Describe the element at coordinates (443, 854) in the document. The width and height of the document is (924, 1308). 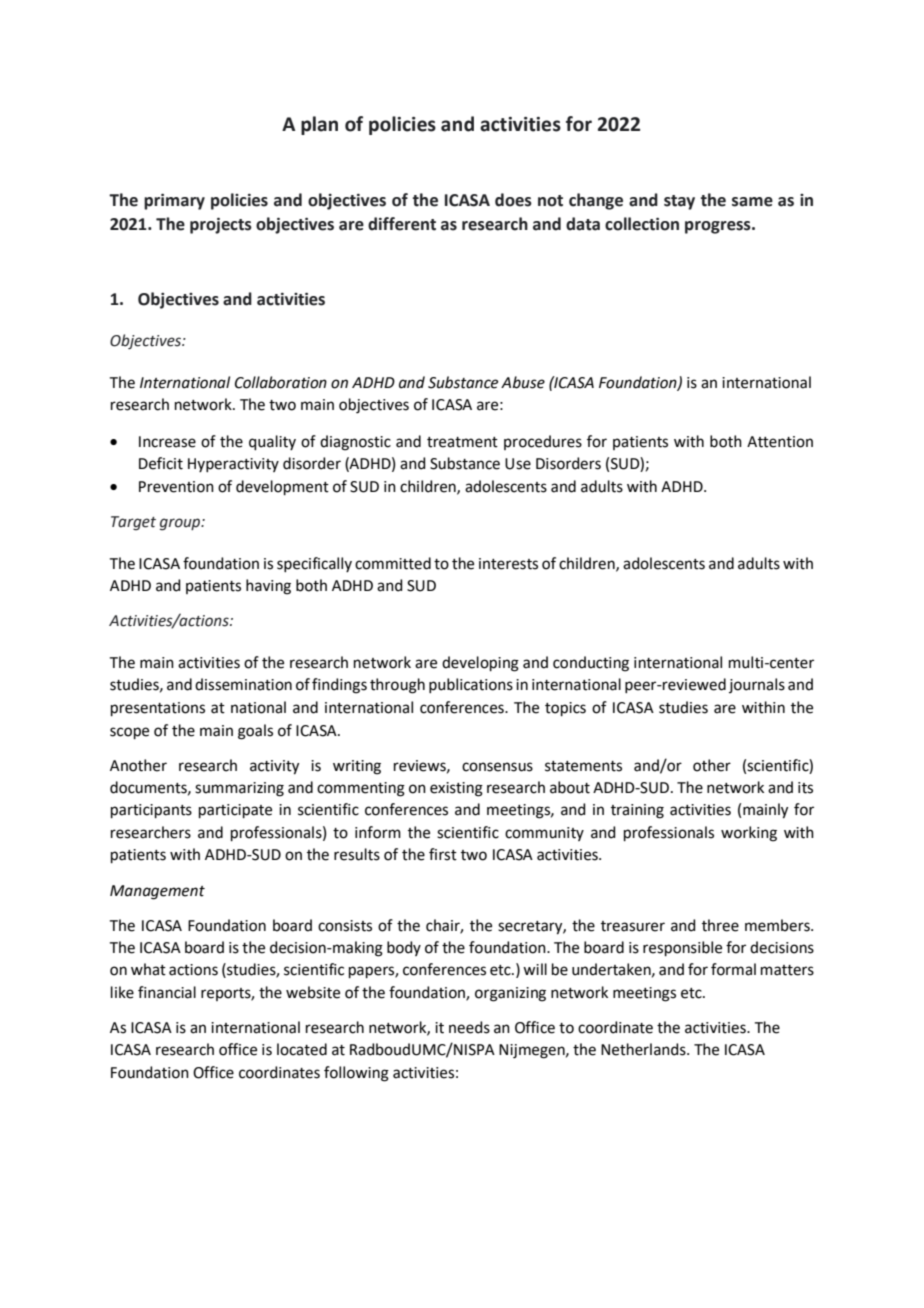
I see `first` at that location.
